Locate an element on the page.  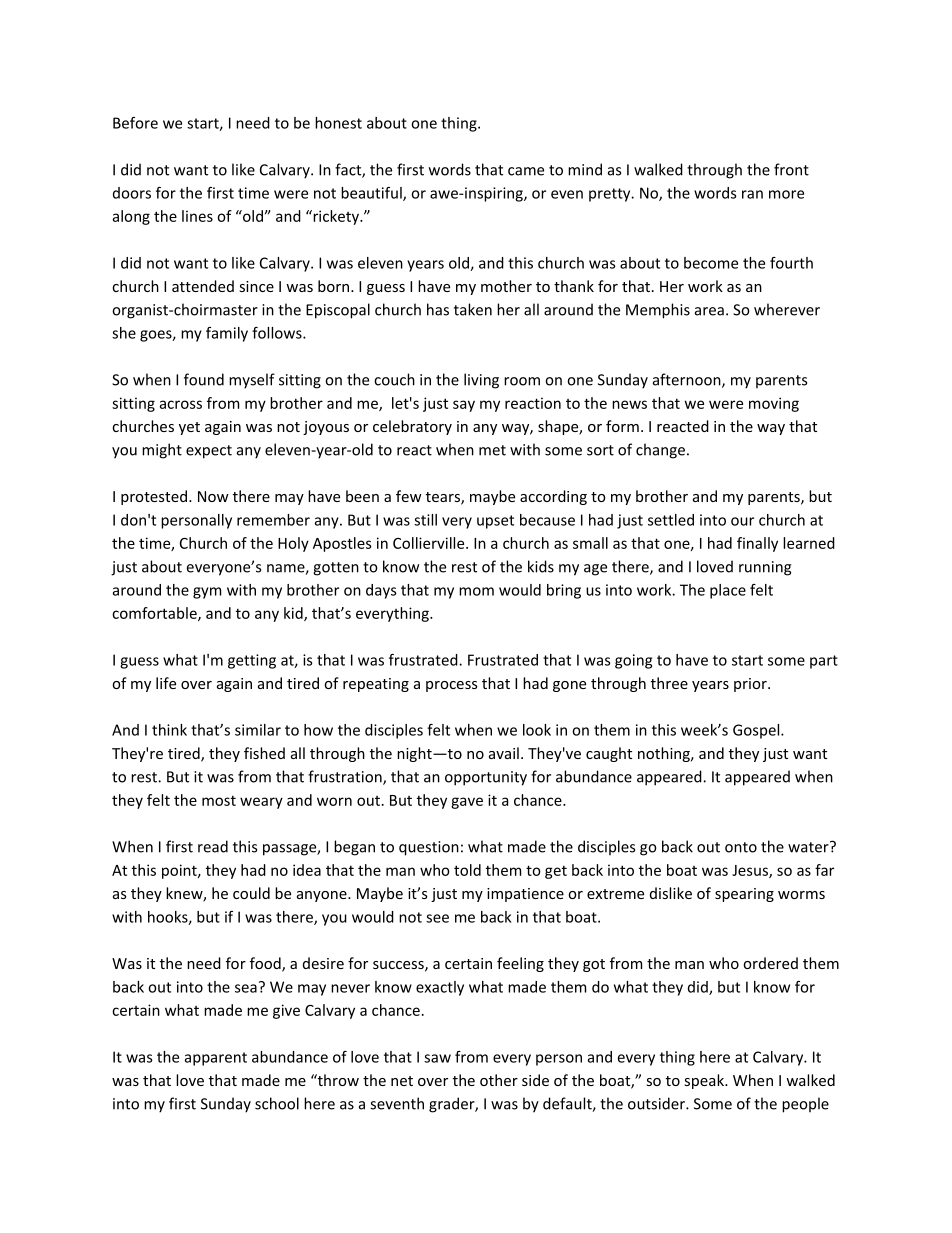
mom is located at coordinates (476, 591).
